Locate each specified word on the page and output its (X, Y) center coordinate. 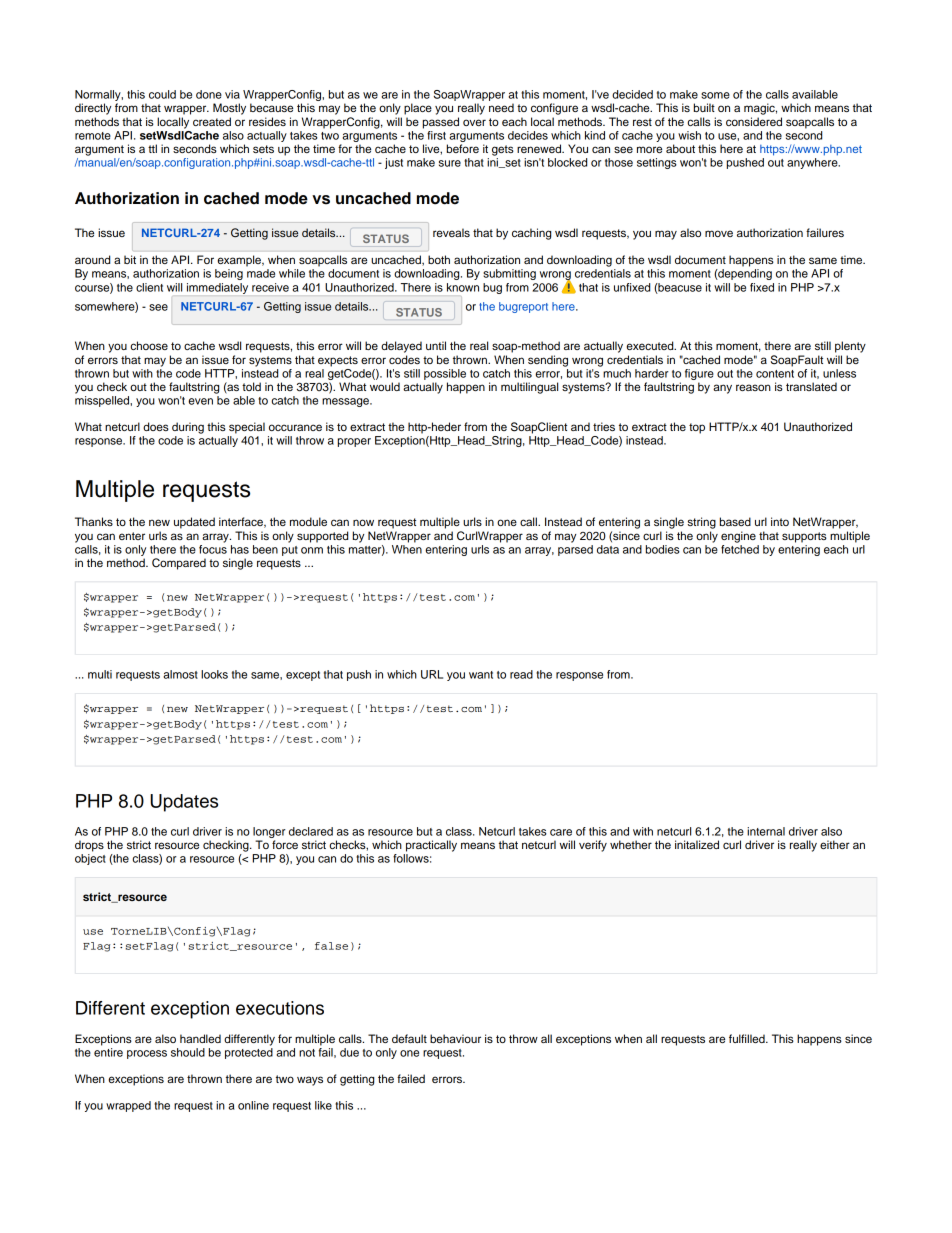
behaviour (455, 1038)
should (188, 1052)
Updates (184, 803)
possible (445, 374)
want (481, 675)
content (775, 374)
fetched (740, 548)
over (474, 122)
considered (754, 121)
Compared (179, 564)
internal (766, 831)
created (212, 121)
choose (149, 345)
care (561, 832)
